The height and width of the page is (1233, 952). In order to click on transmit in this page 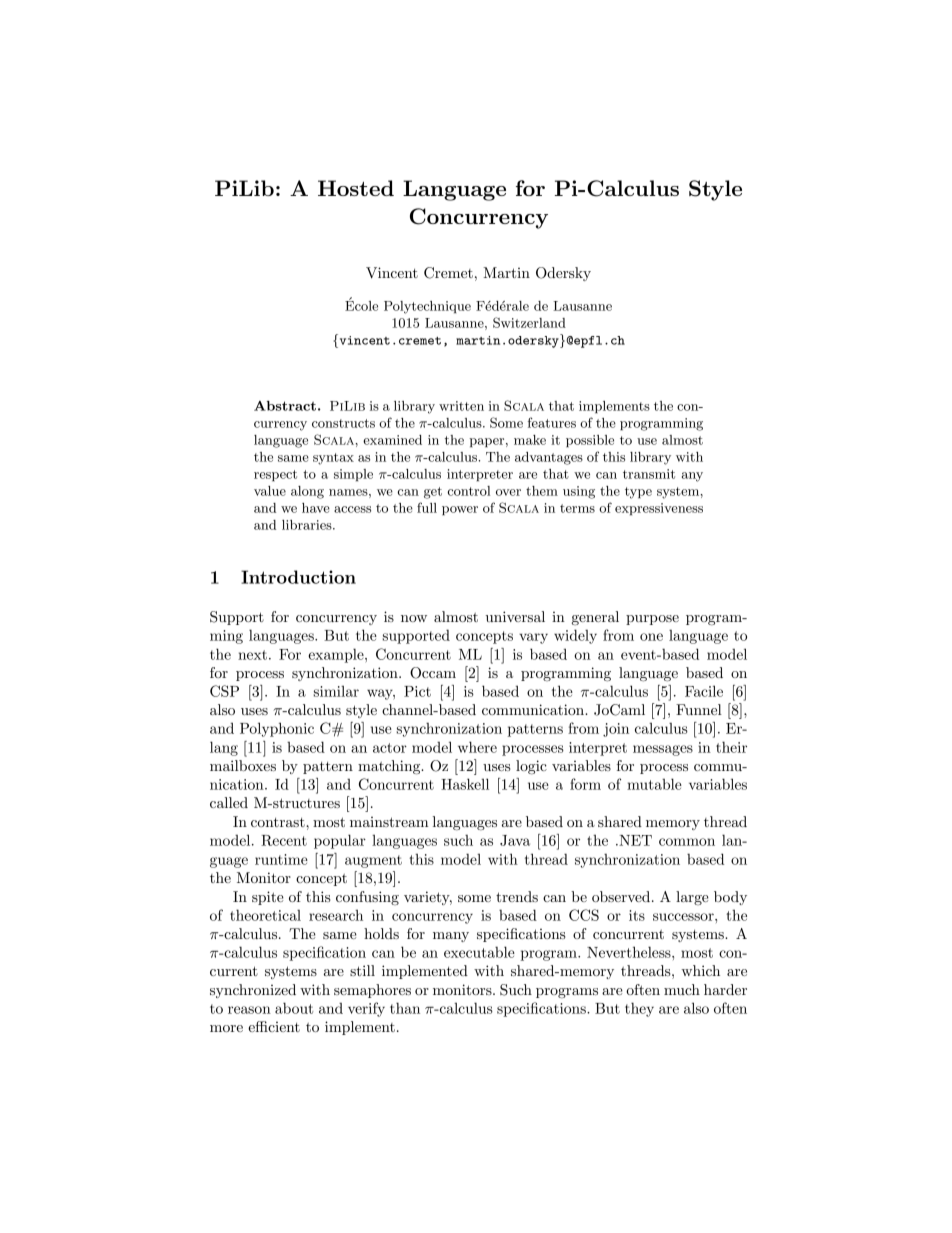, I will do `click(649, 474)`.
